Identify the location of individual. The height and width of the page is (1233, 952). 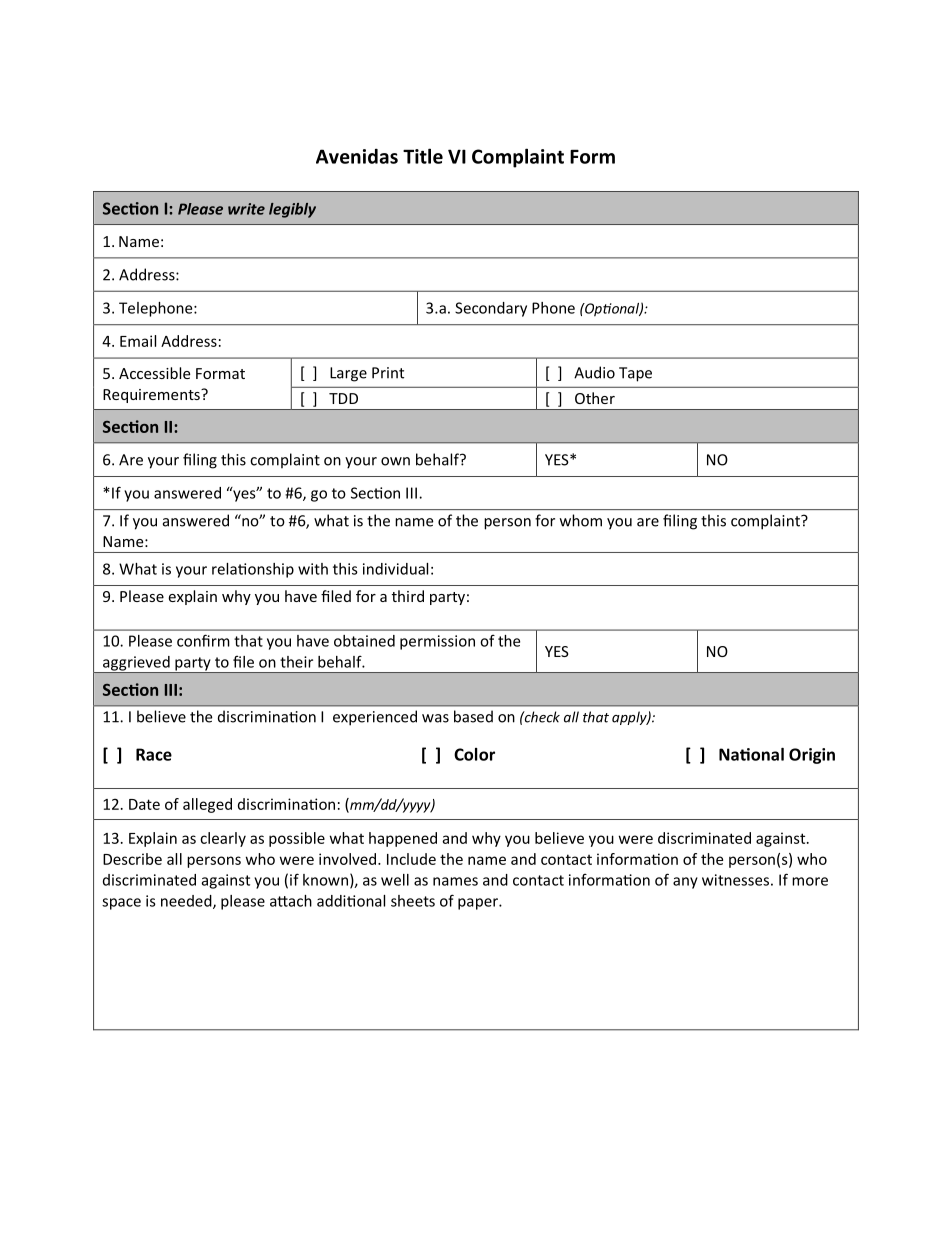
(395, 569).
